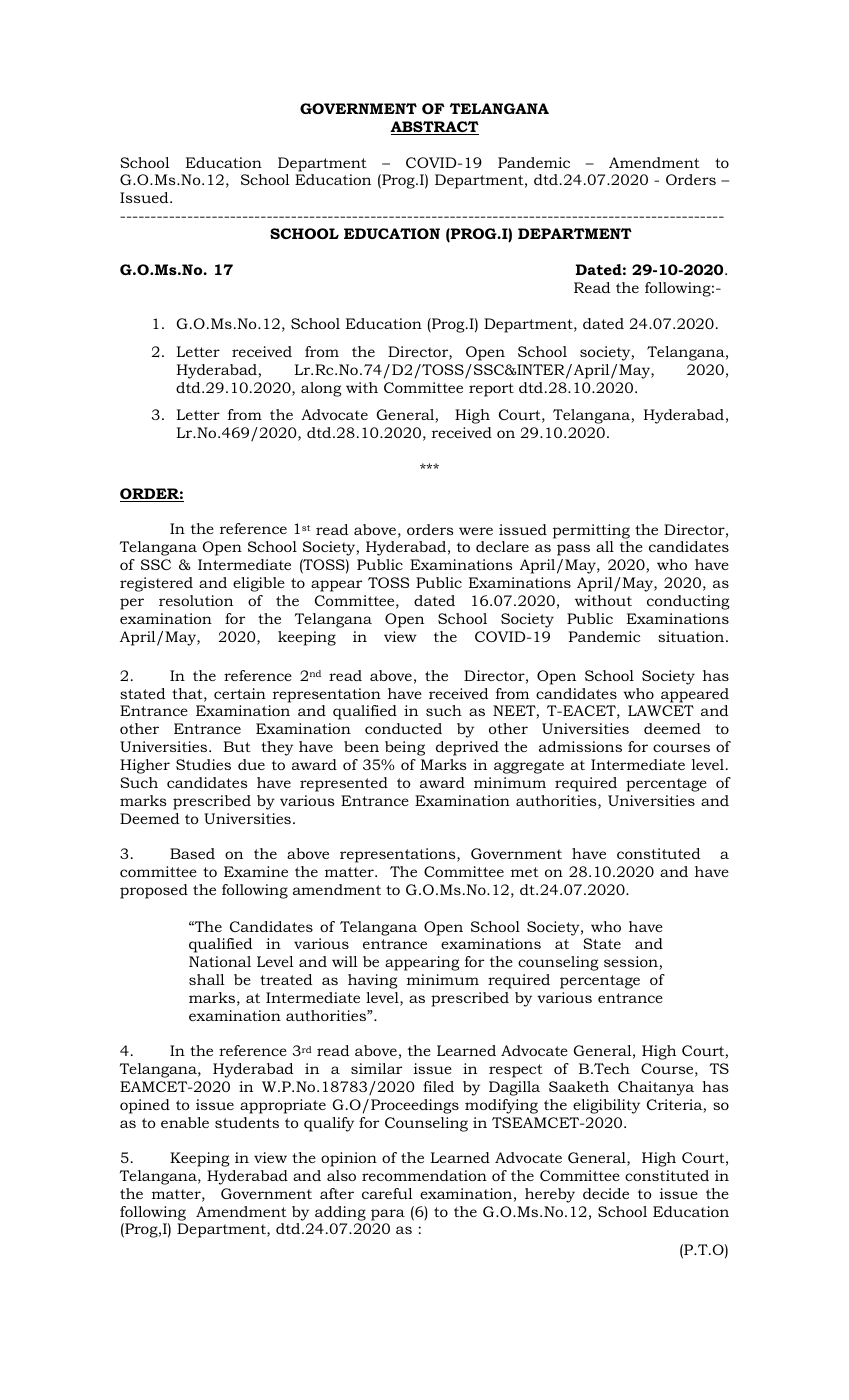 The width and height of the screenshot is (849, 1400). I want to click on decide, so click(606, 1193).
